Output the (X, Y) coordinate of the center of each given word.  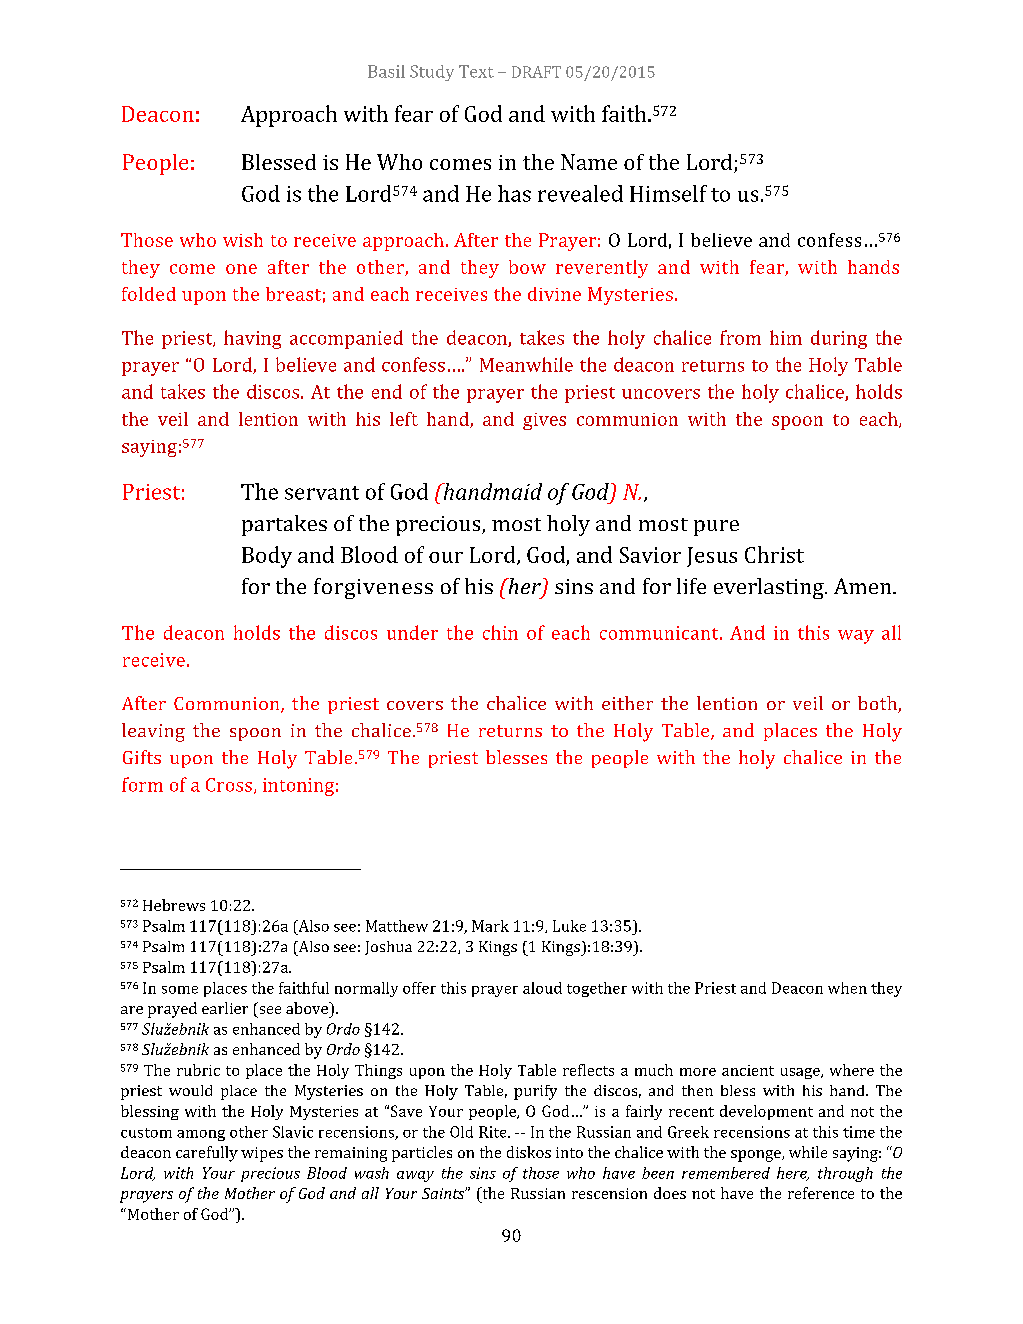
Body (267, 557)
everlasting (770, 588)
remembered (726, 1173)
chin (500, 632)
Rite (494, 1132)
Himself (668, 193)
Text (476, 71)
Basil (386, 71)
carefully (207, 1154)
